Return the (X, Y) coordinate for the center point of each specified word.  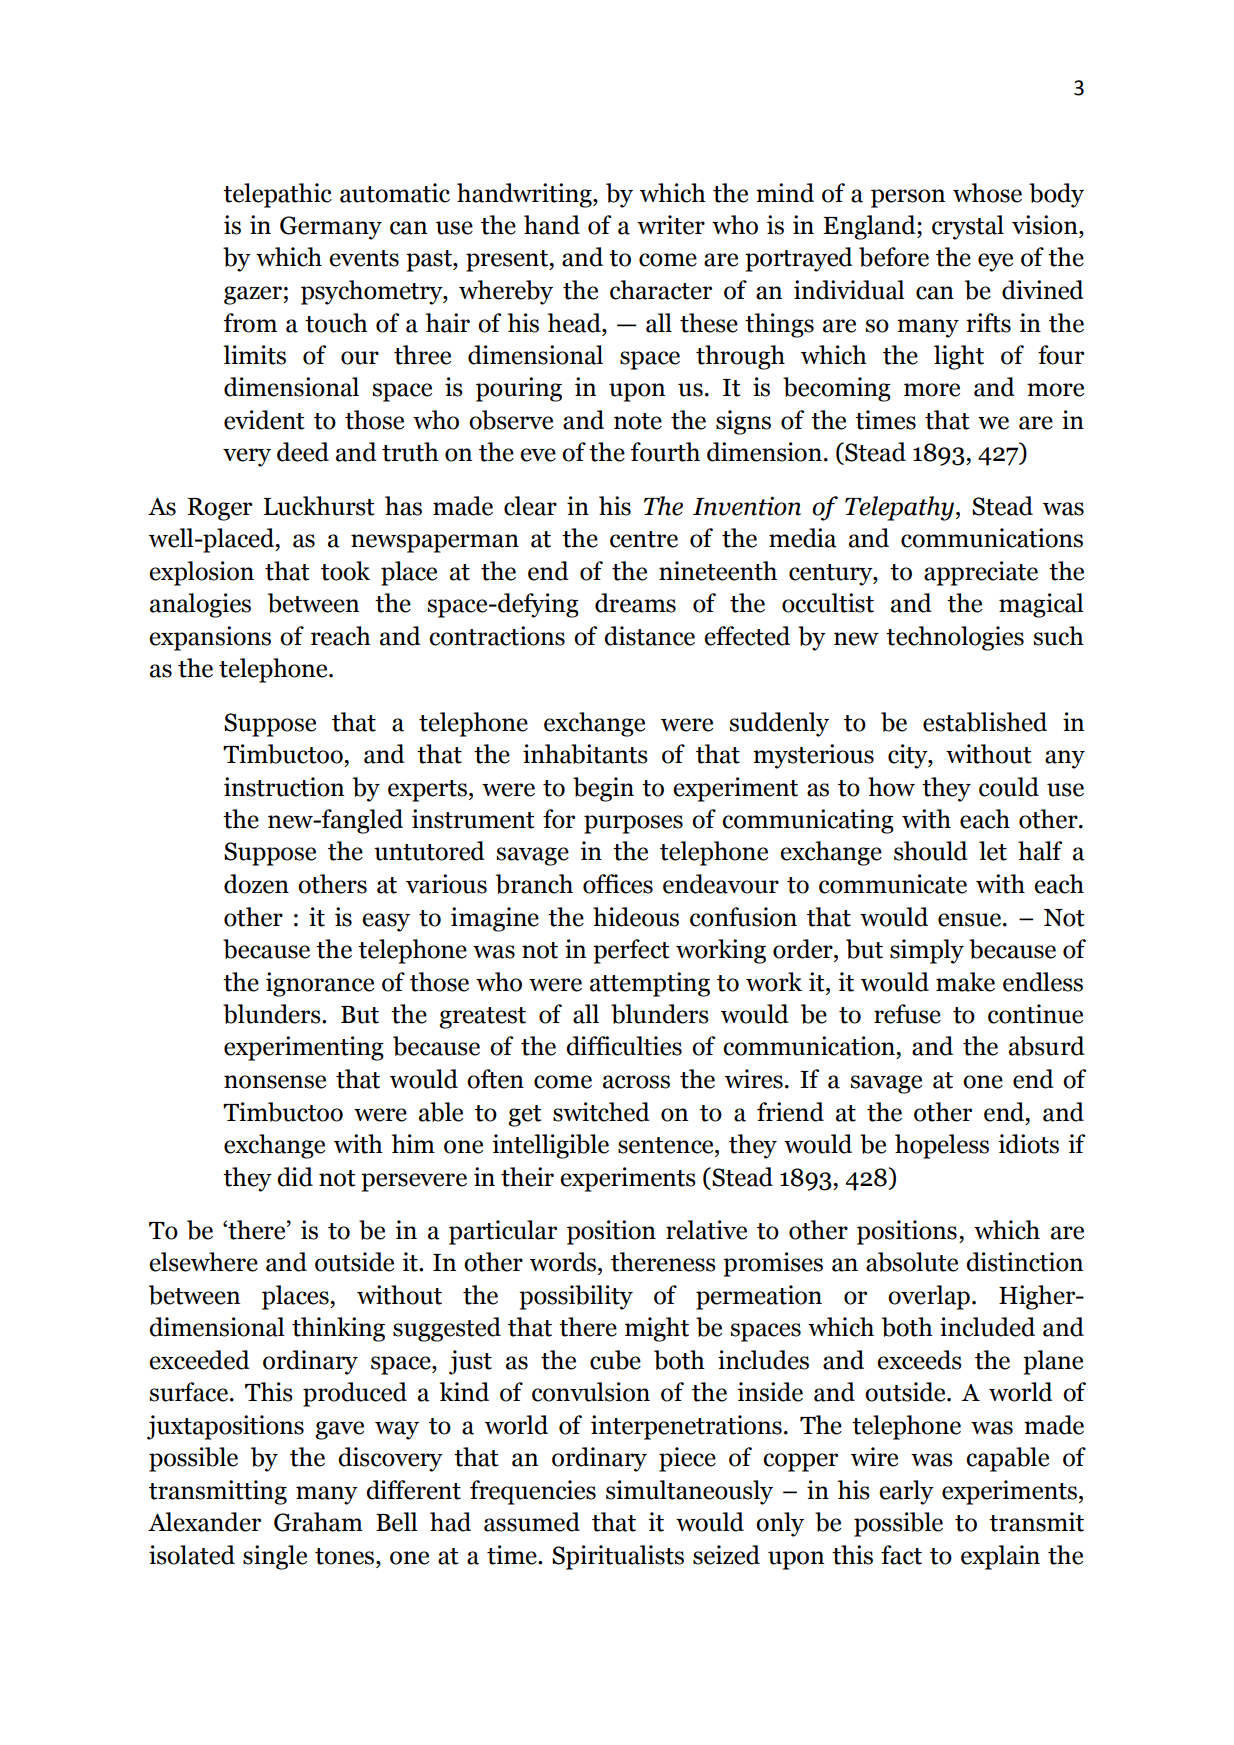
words (564, 1262)
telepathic (277, 195)
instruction (284, 787)
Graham (318, 1522)
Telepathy (899, 508)
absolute (912, 1262)
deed (303, 452)
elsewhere (203, 1262)
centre (644, 539)
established (985, 722)
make (965, 982)
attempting (650, 984)
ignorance (320, 984)
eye (995, 262)
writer (671, 225)
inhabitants (585, 754)
